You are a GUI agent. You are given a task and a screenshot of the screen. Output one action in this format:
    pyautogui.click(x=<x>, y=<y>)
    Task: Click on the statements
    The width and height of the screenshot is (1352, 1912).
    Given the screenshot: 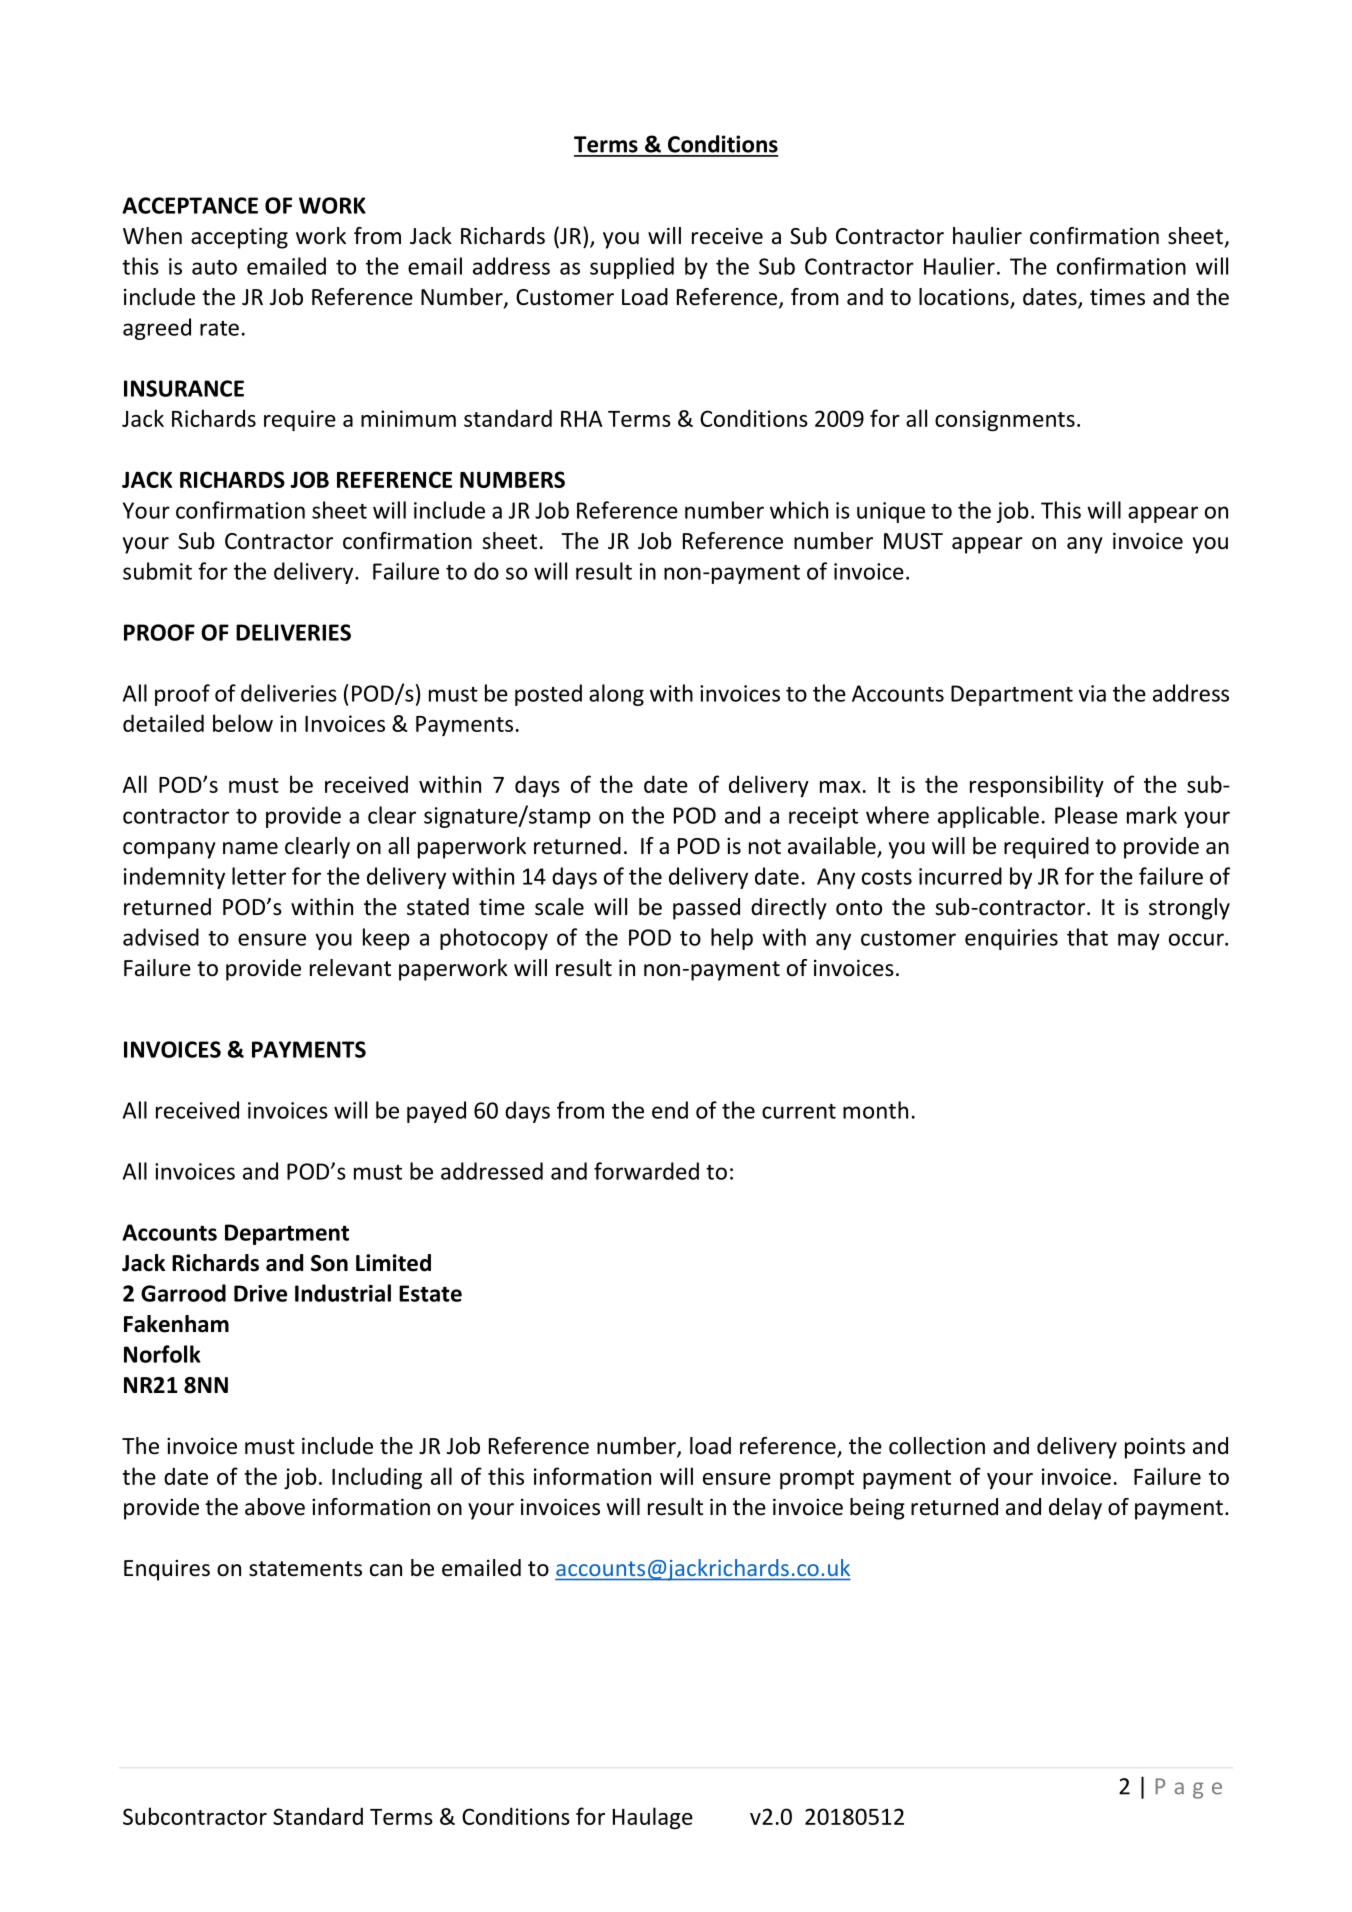 What is the action you would take?
    pyautogui.click(x=305, y=1569)
